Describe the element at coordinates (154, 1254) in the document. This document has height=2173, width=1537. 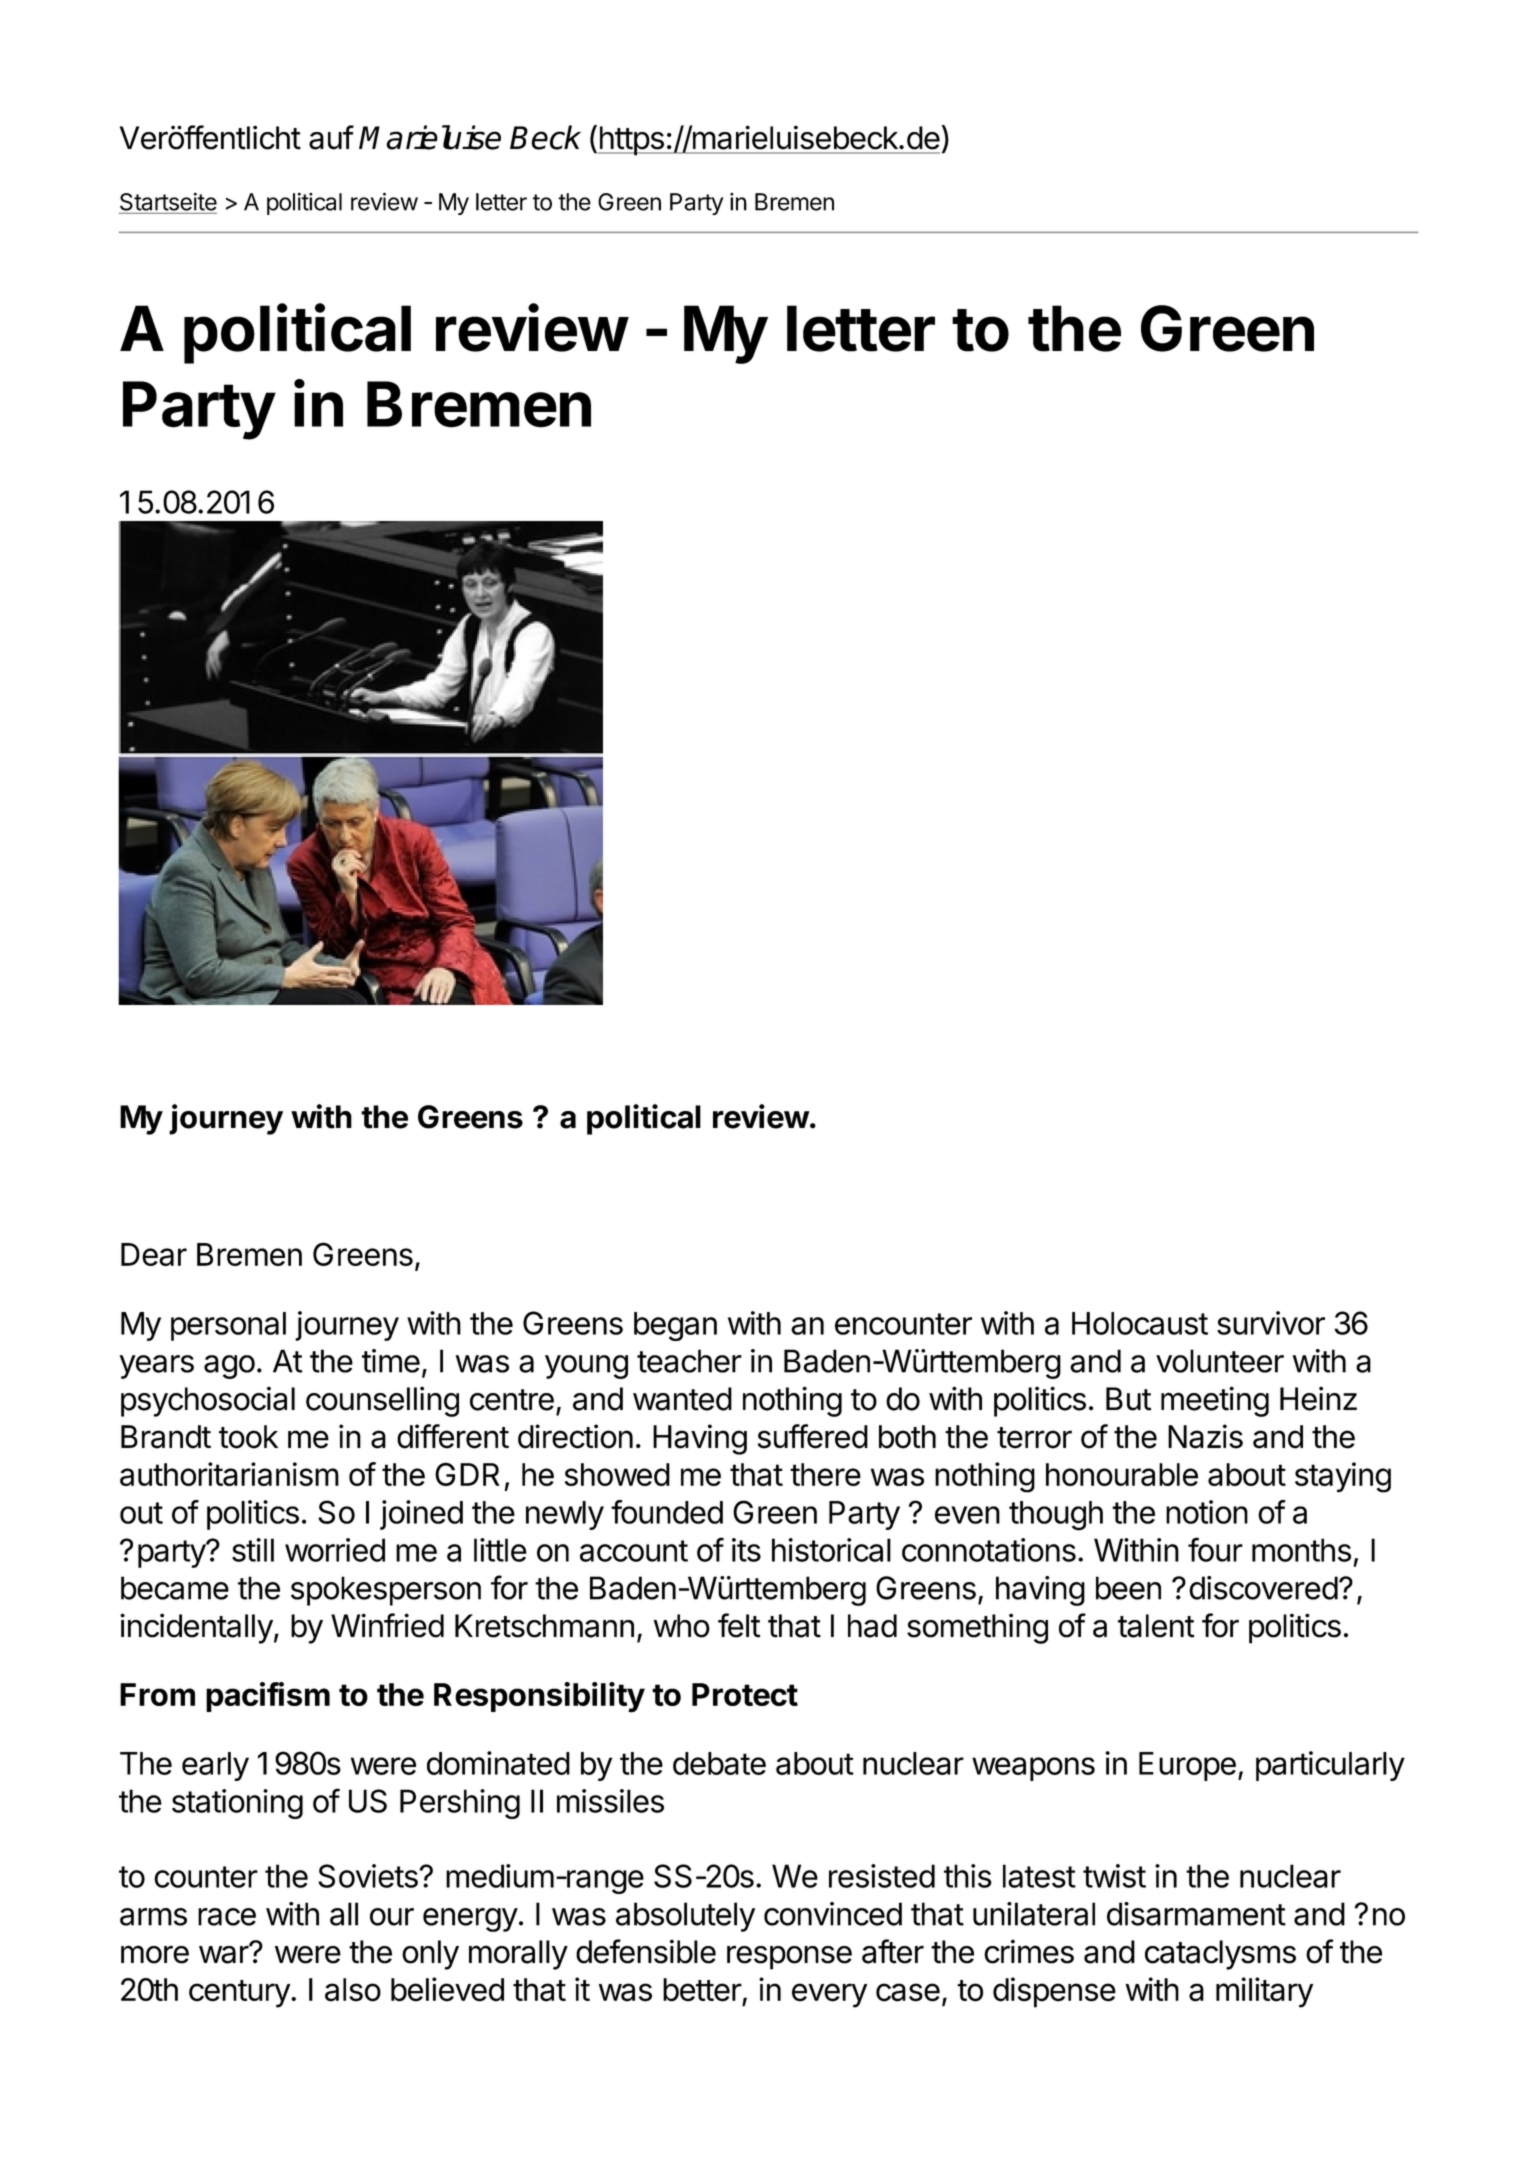
I see `Dear` at that location.
